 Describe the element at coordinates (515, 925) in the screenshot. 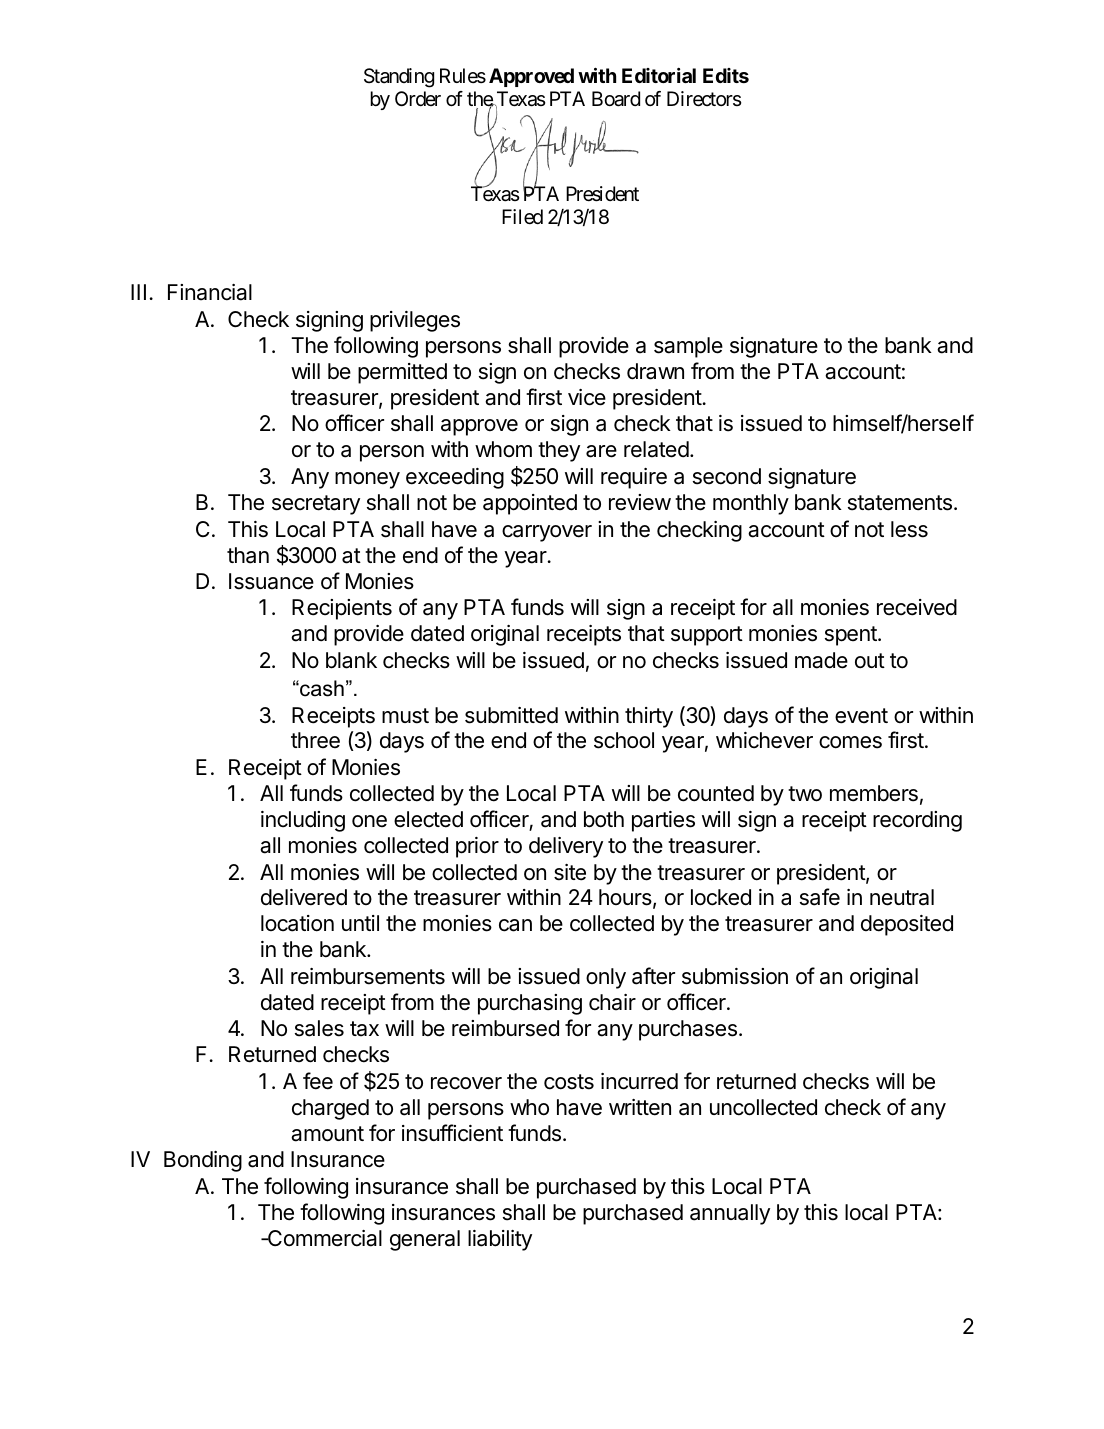

I see `can` at that location.
